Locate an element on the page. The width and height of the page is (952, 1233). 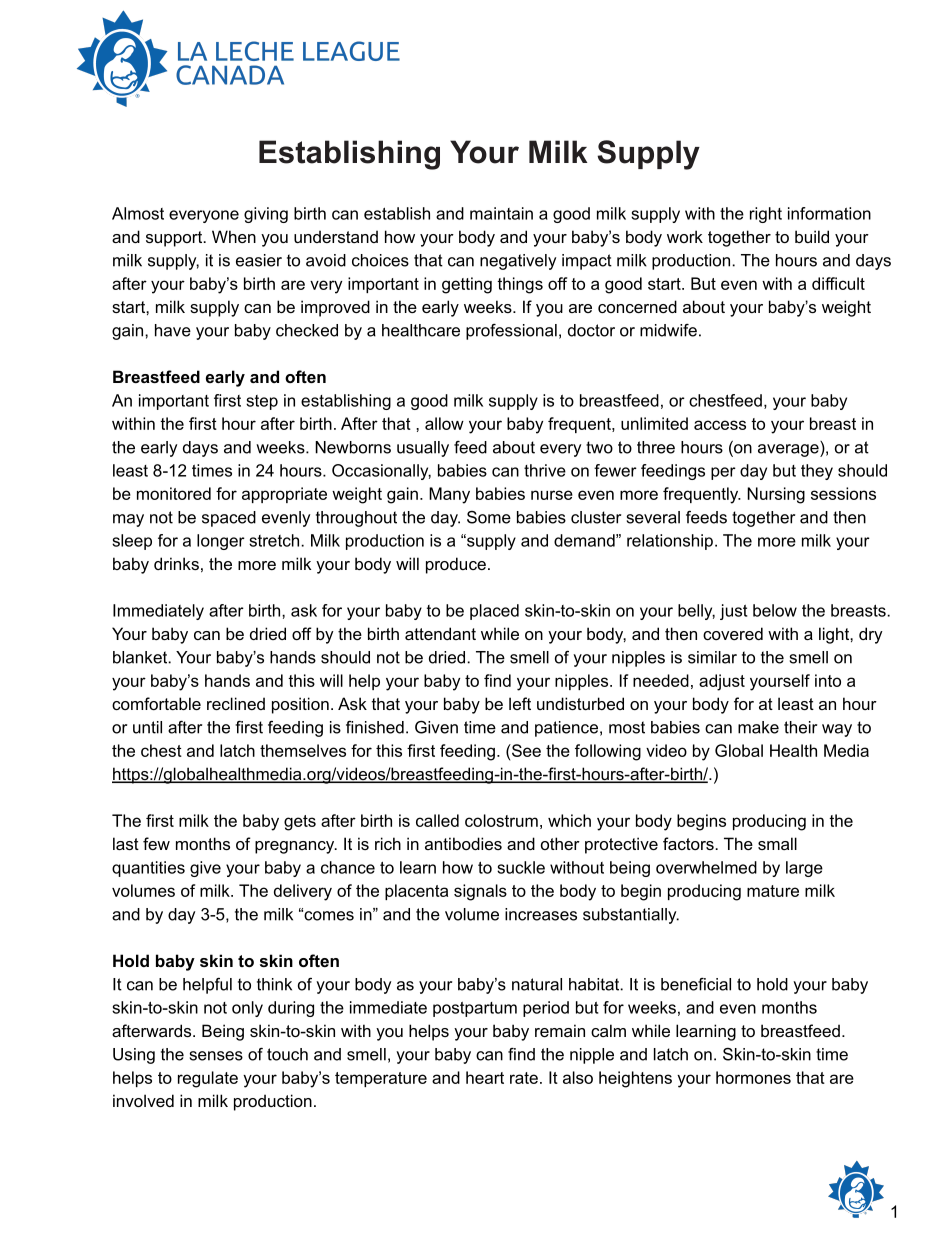
heart is located at coordinates (485, 1077).
